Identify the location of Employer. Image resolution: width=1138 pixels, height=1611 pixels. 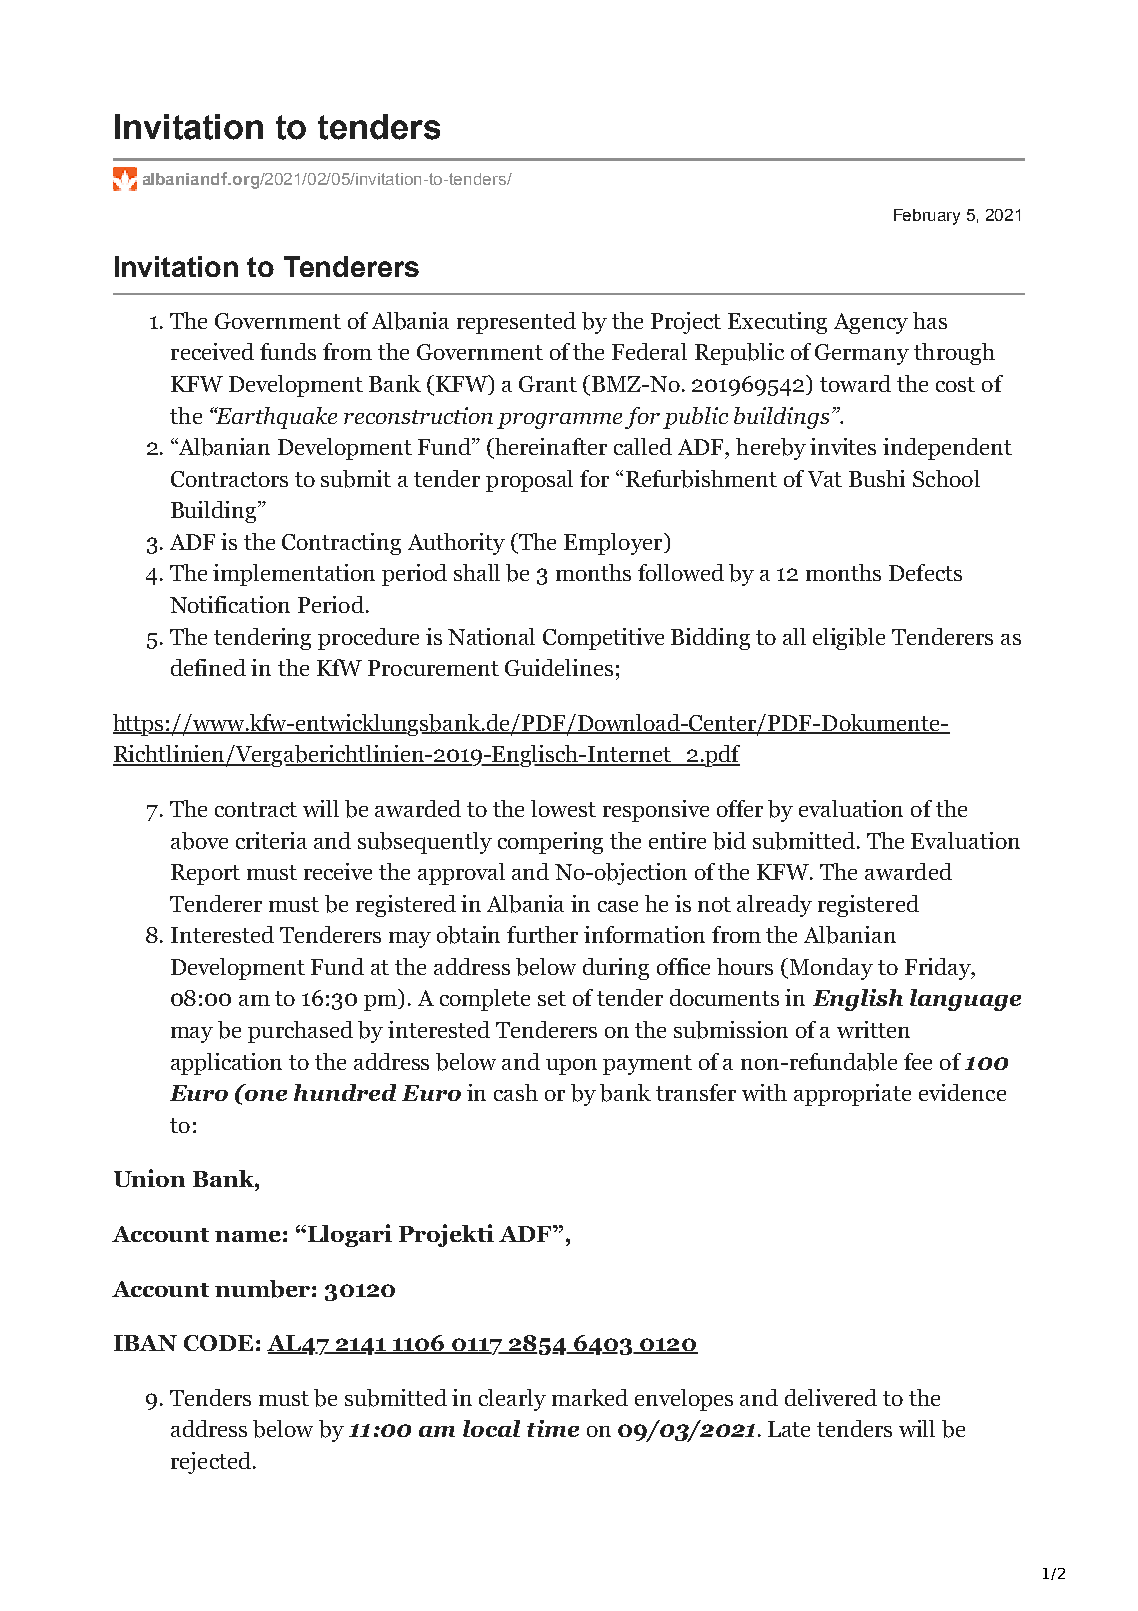
(614, 544).
